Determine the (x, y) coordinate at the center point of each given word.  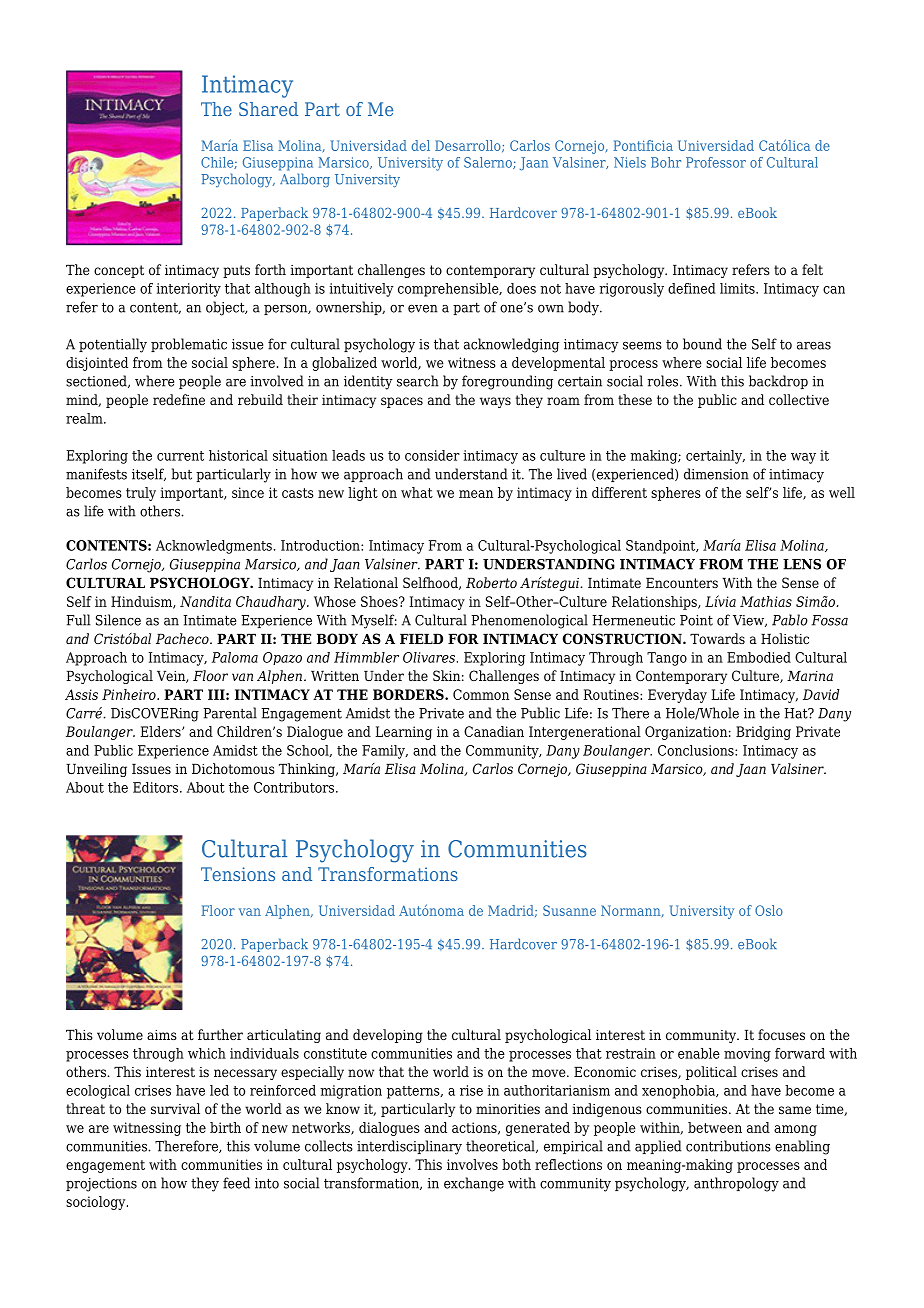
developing (388, 1036)
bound (702, 344)
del (421, 145)
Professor (716, 162)
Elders (161, 731)
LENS (802, 564)
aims (162, 1035)
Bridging (763, 733)
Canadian (494, 731)
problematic (189, 345)
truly (141, 494)
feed (236, 1183)
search (418, 381)
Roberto (491, 582)
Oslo (769, 910)
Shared (268, 109)
